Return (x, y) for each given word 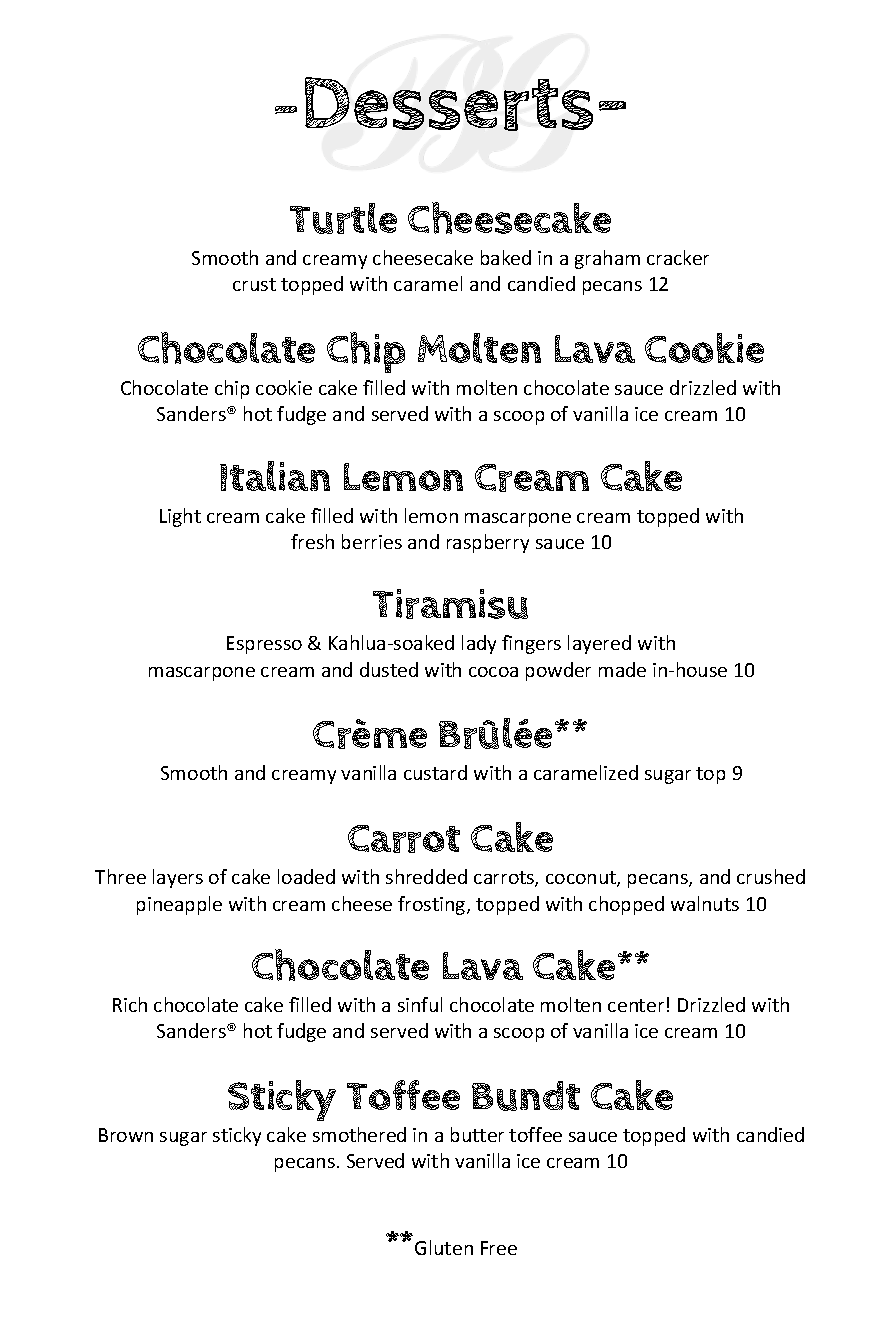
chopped (626, 905)
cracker (678, 257)
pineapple (179, 905)
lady (479, 644)
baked (506, 257)
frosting (433, 905)
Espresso (264, 645)
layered (599, 644)
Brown (126, 1135)
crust (254, 284)
